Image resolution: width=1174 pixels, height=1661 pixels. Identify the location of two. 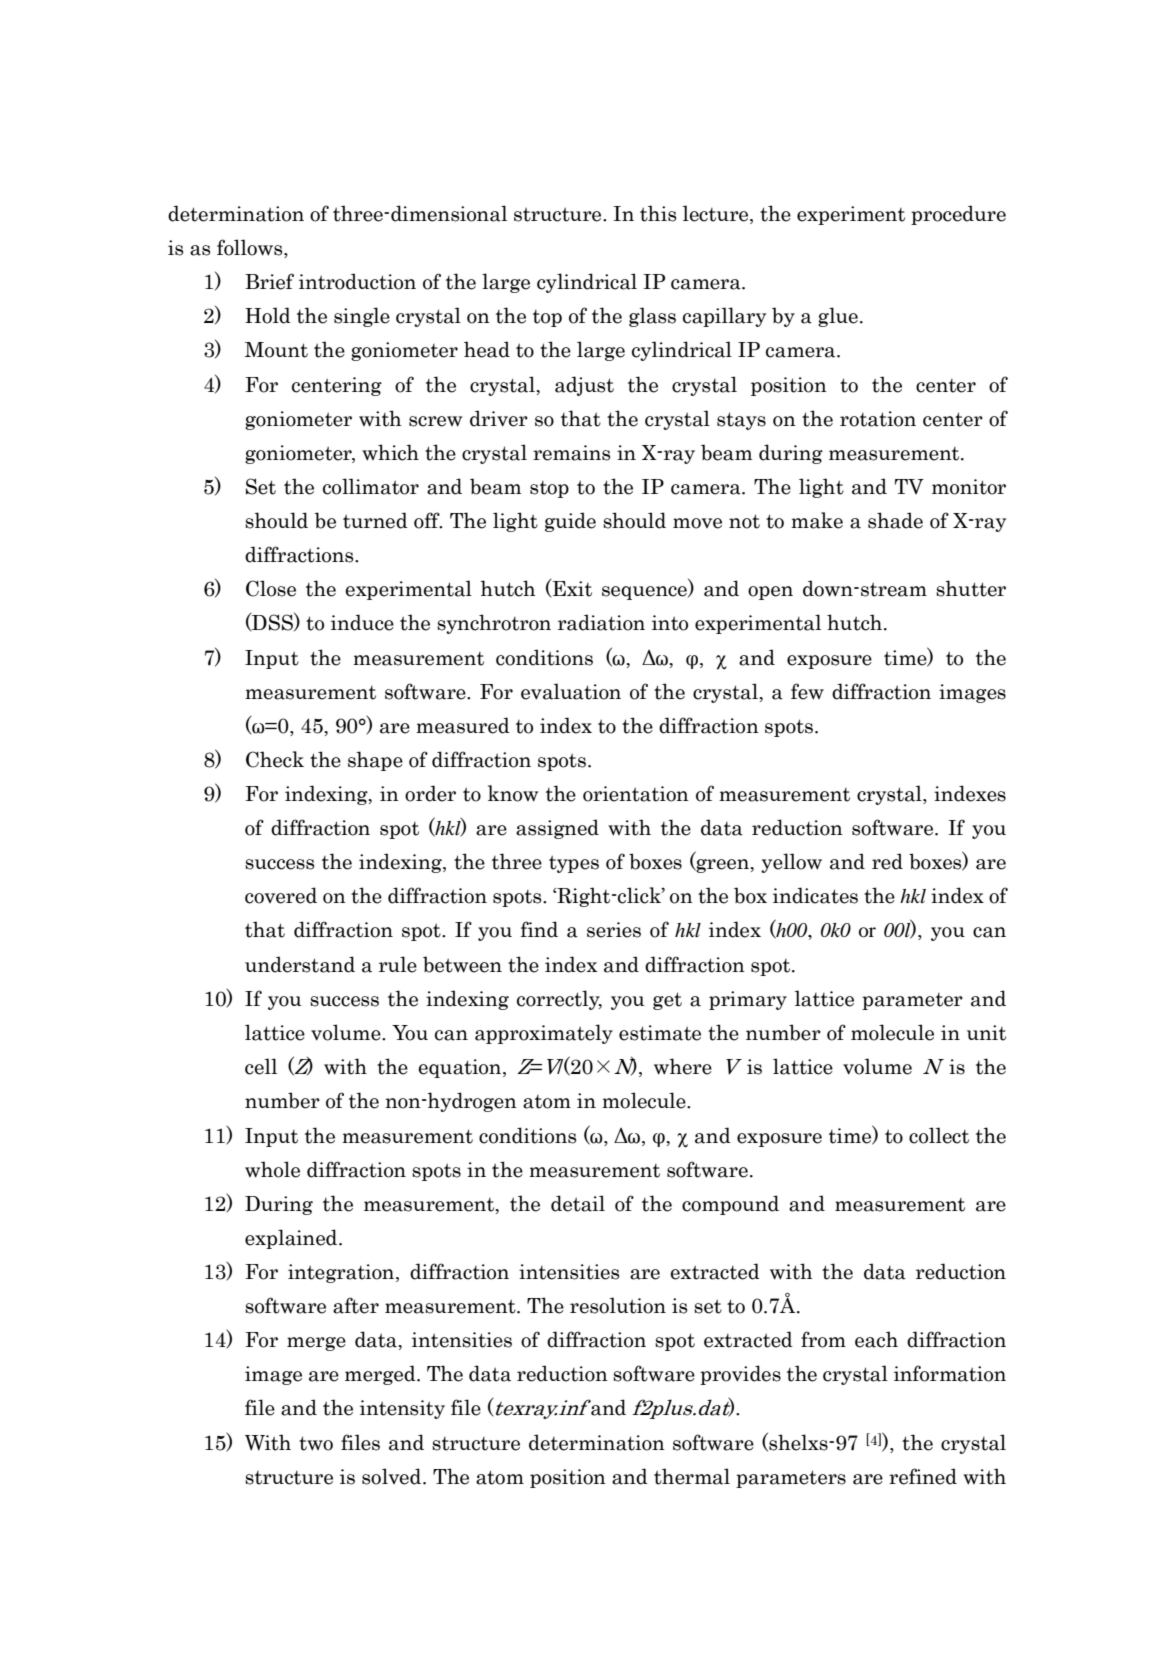
(316, 1443).
